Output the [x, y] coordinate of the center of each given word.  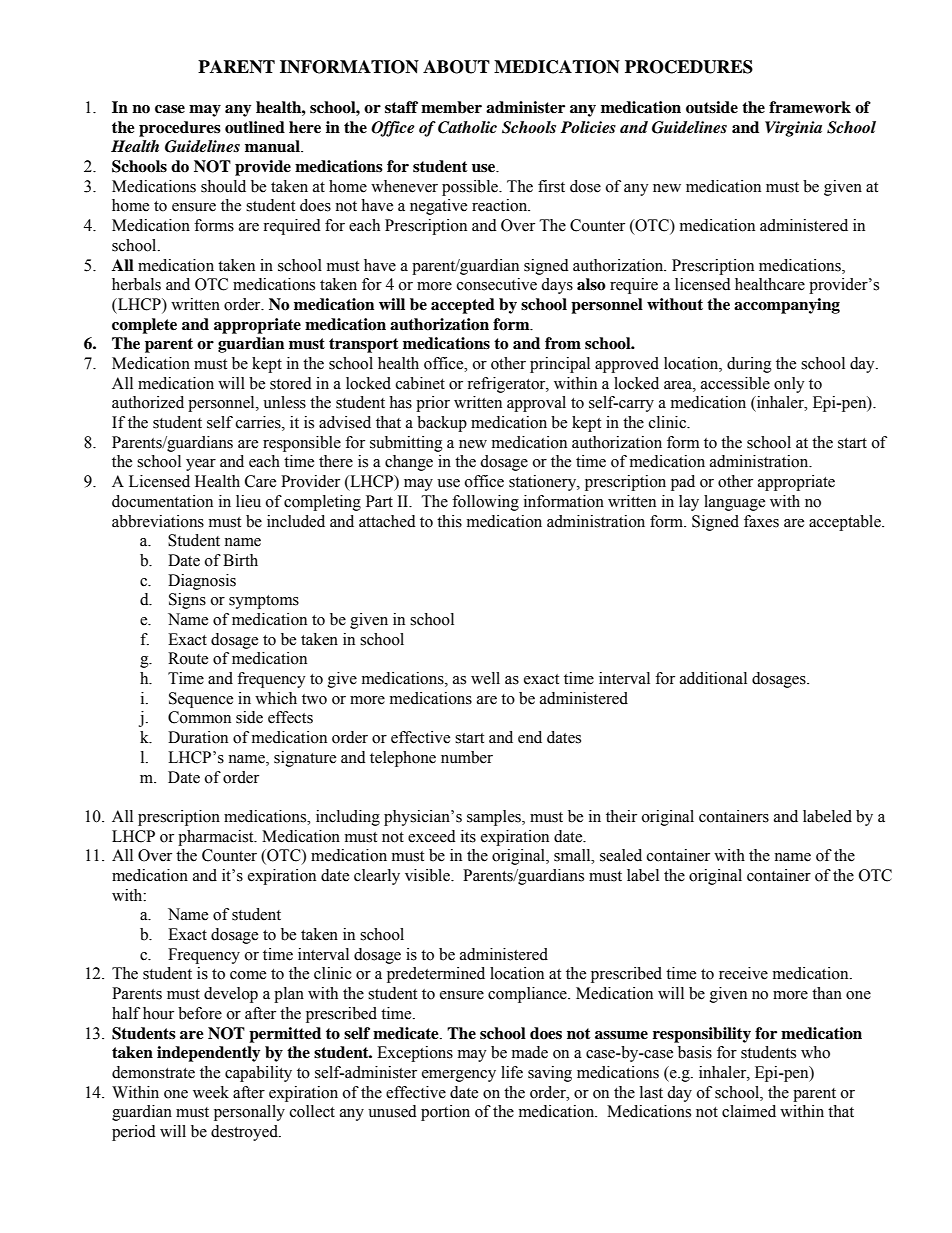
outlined [255, 127]
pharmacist [217, 838]
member [451, 107]
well [485, 678]
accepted [463, 306]
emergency [459, 1076]
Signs [187, 601]
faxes [761, 521]
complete [144, 326]
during [749, 365]
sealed [621, 855]
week [211, 1092]
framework [810, 107]
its [468, 836]
